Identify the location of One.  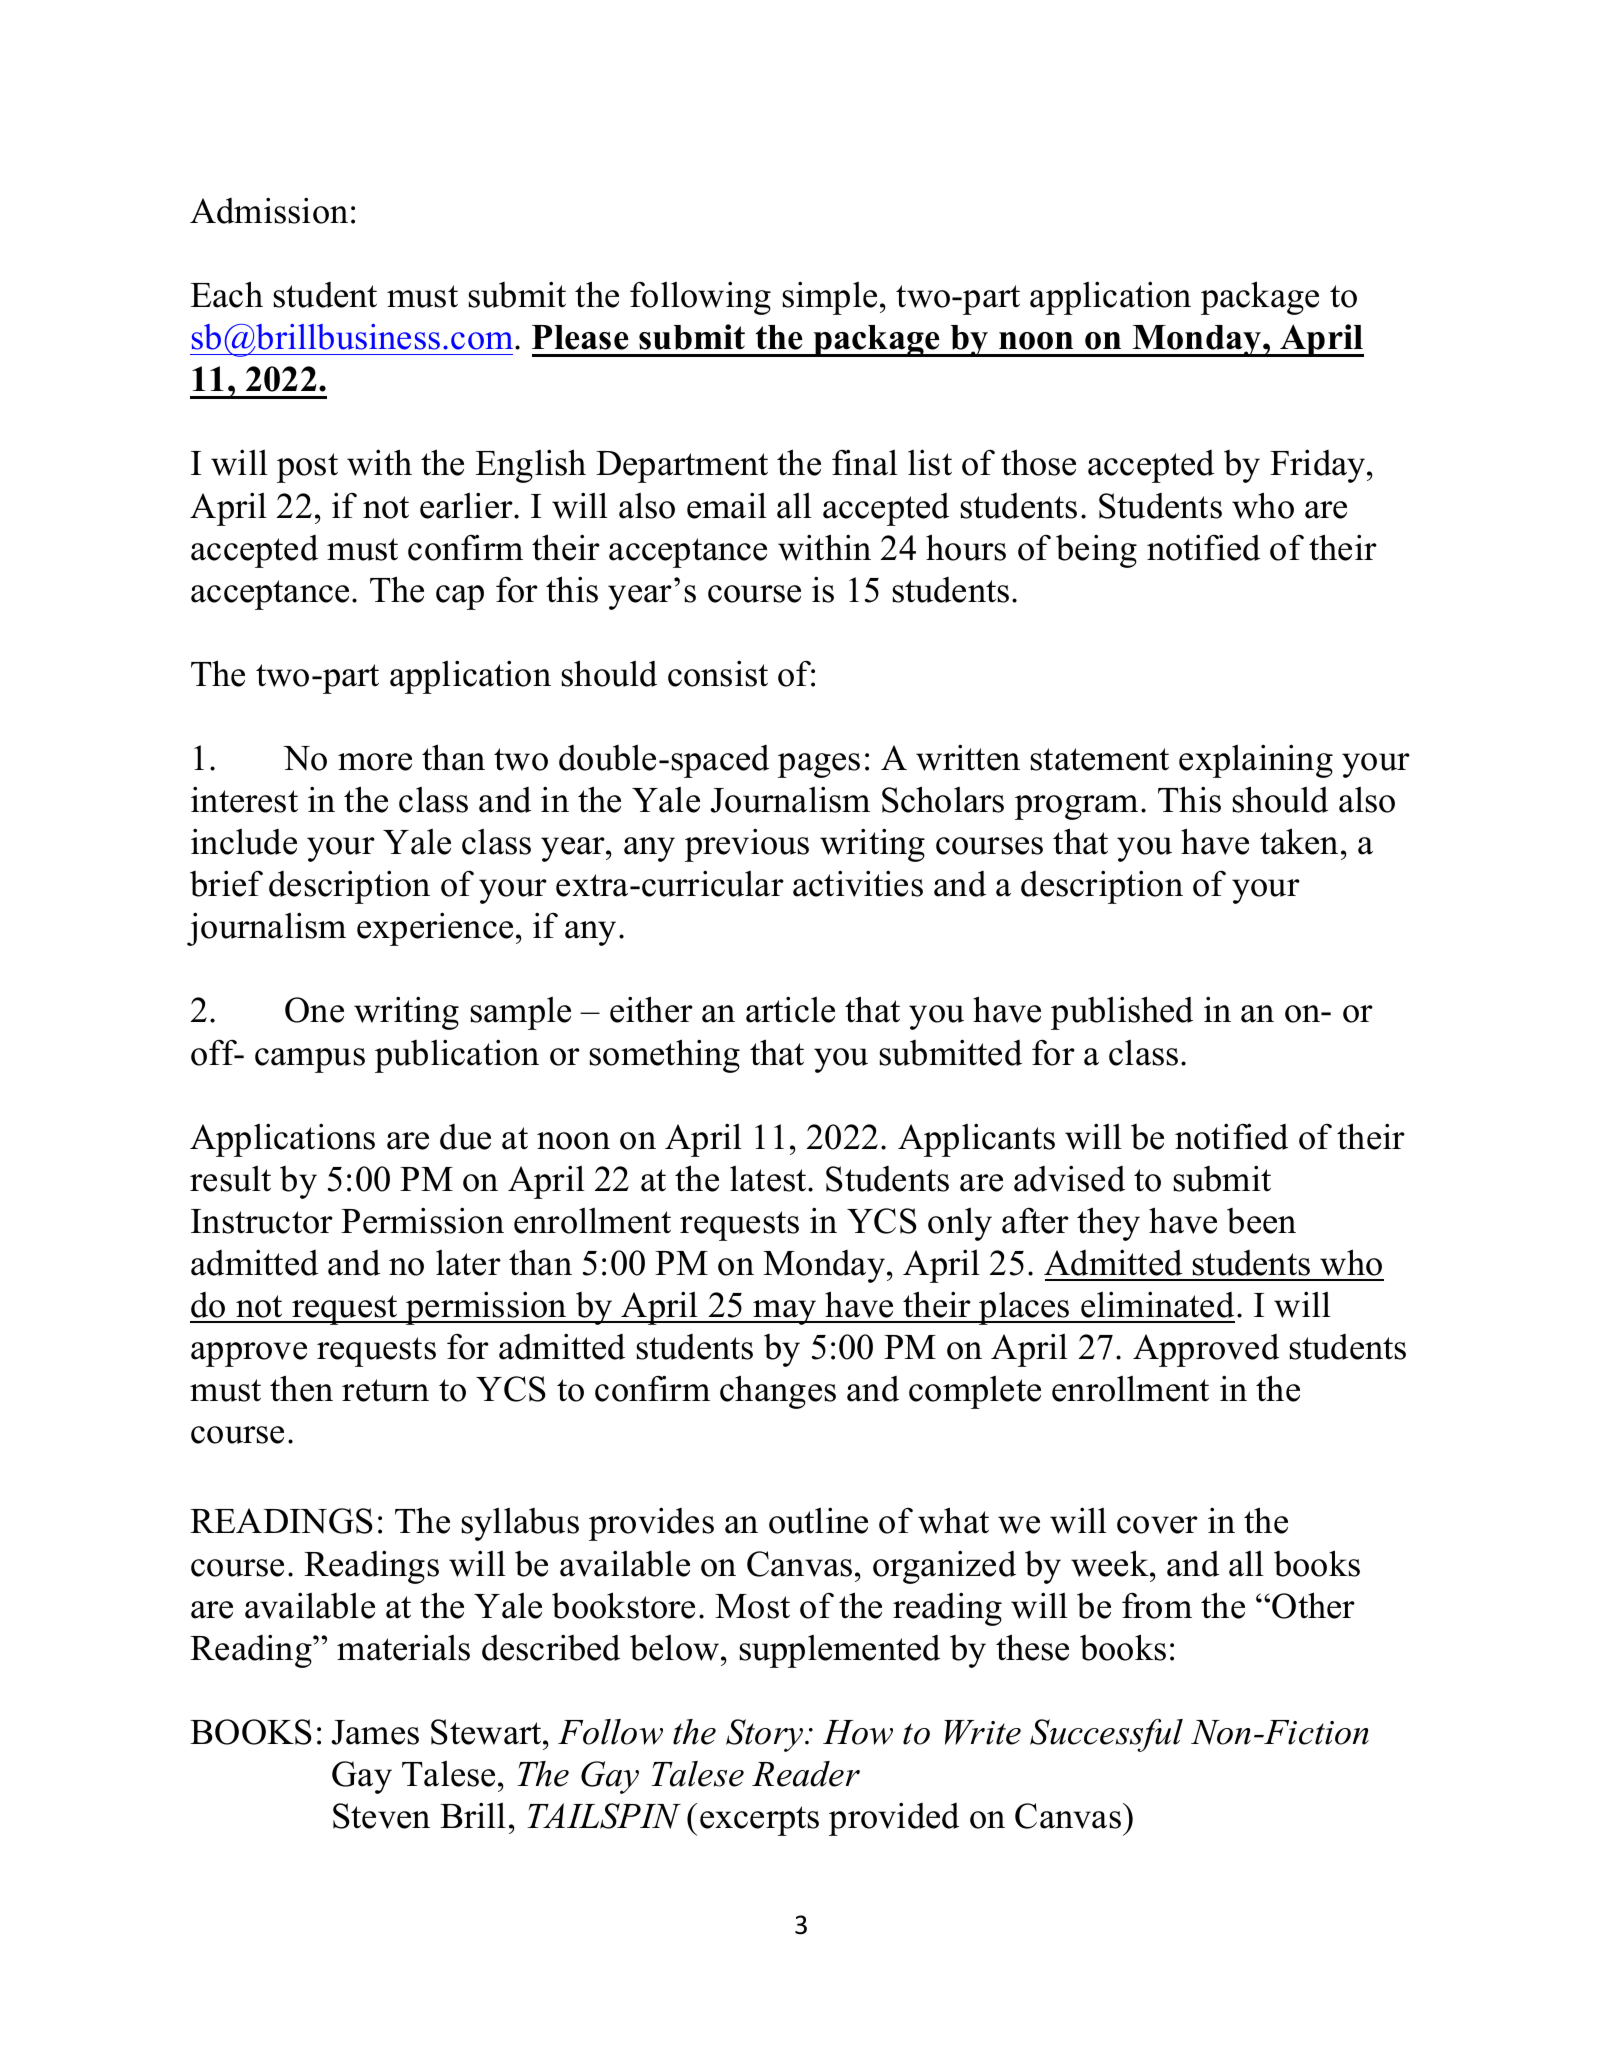
(314, 1010).
